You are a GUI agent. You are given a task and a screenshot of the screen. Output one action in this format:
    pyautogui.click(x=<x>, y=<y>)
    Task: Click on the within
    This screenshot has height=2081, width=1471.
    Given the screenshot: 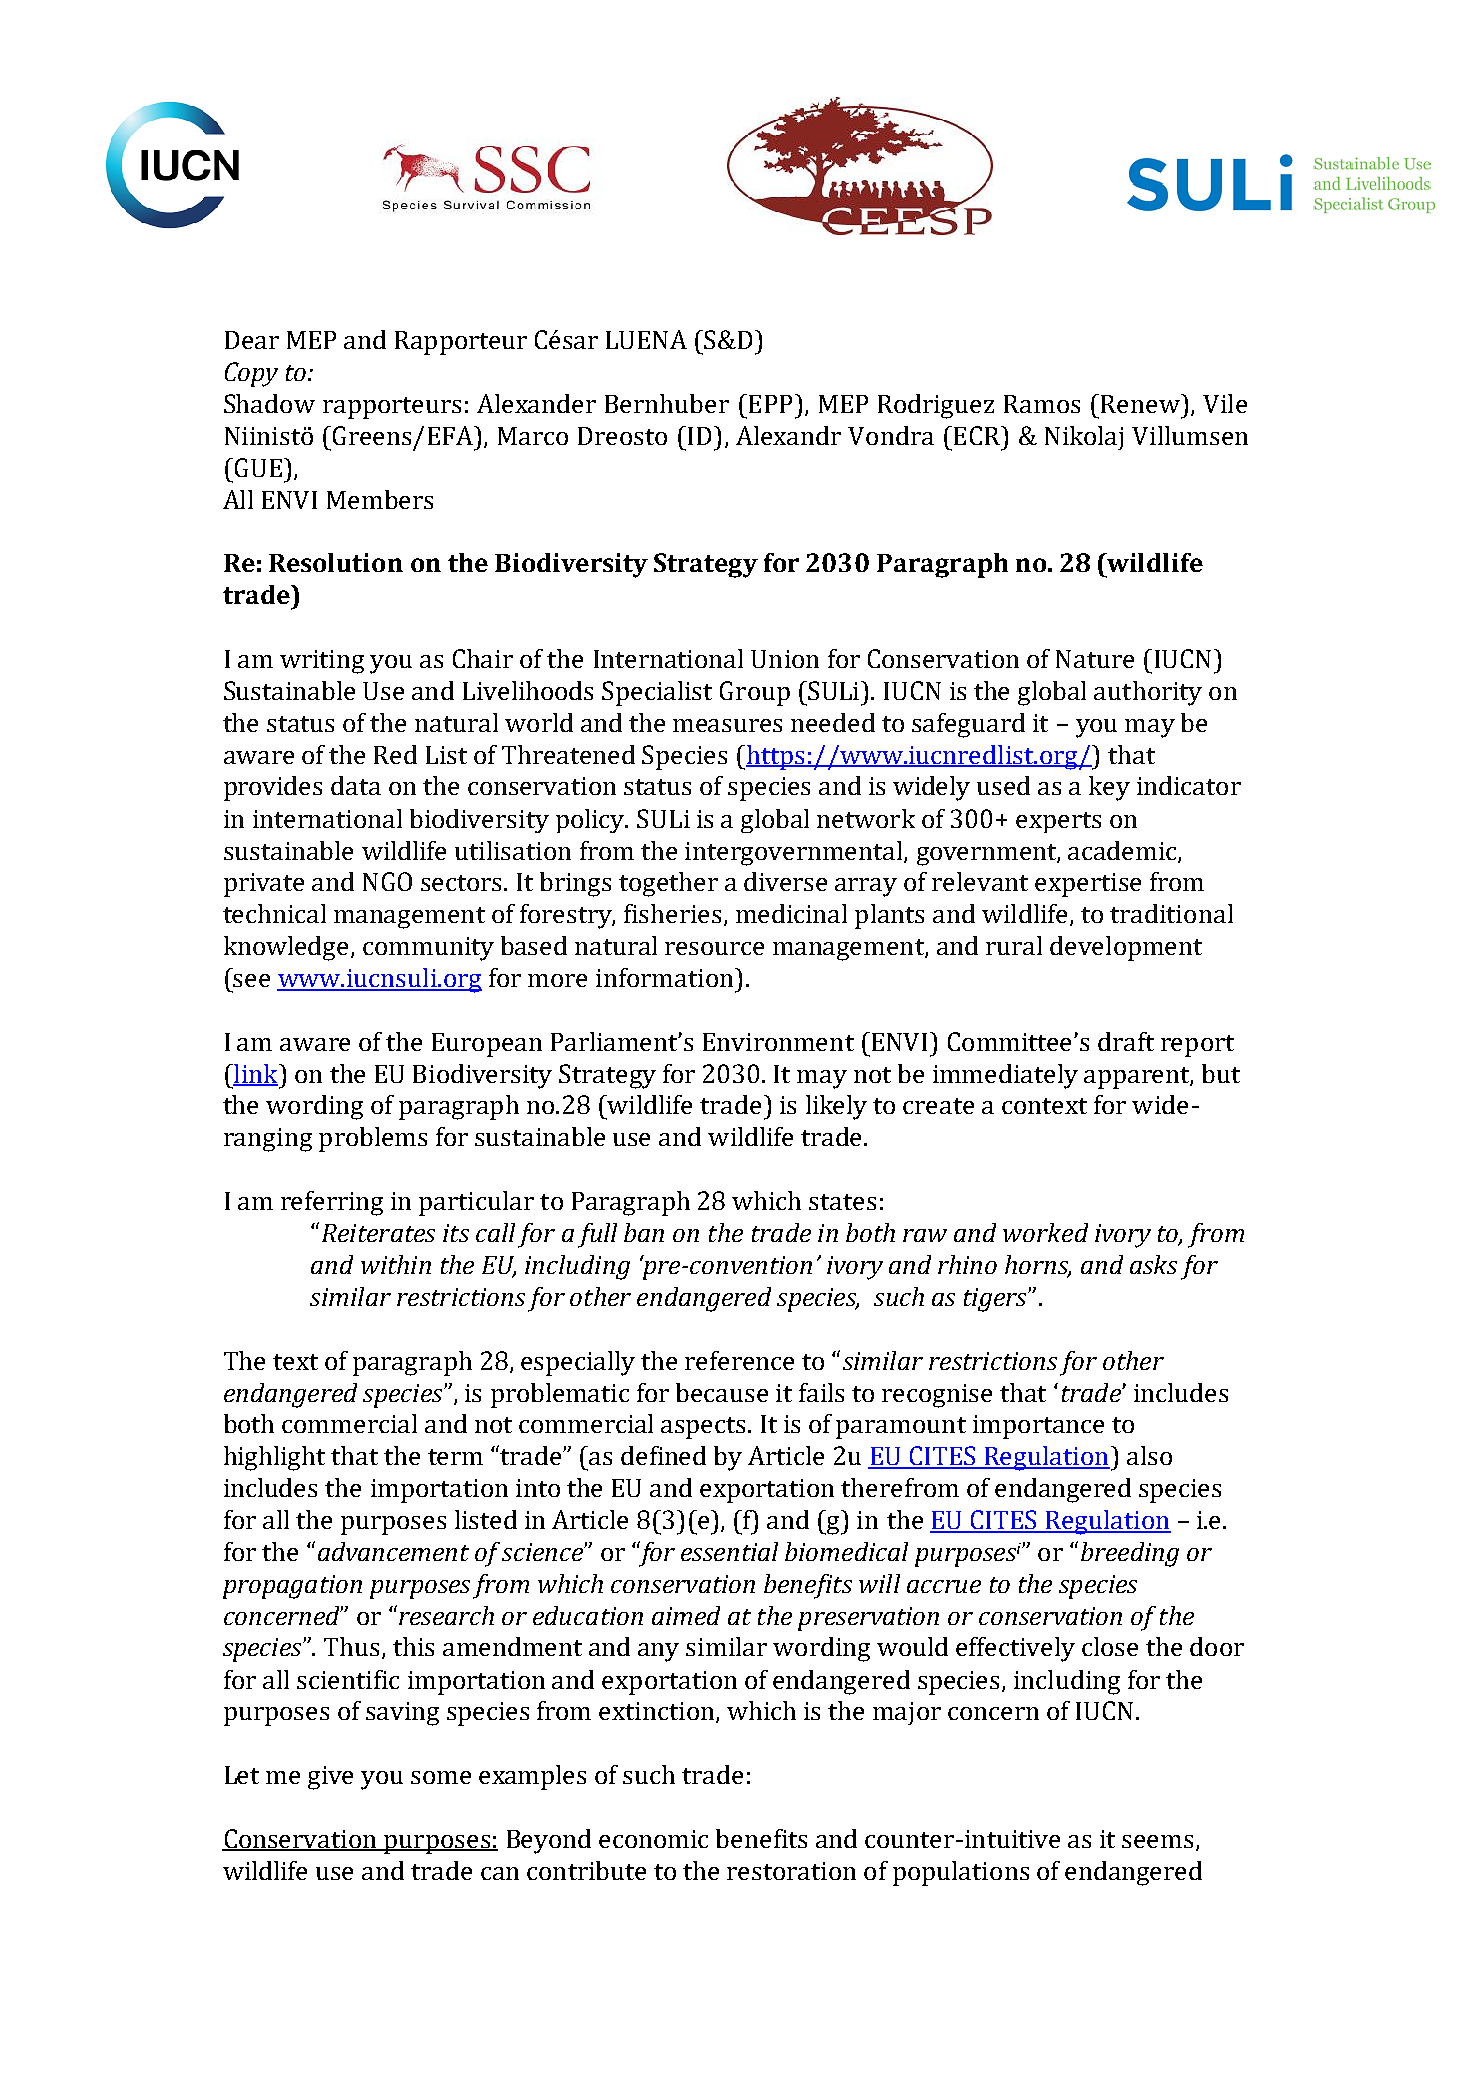 What is the action you would take?
    pyautogui.click(x=396, y=1264)
